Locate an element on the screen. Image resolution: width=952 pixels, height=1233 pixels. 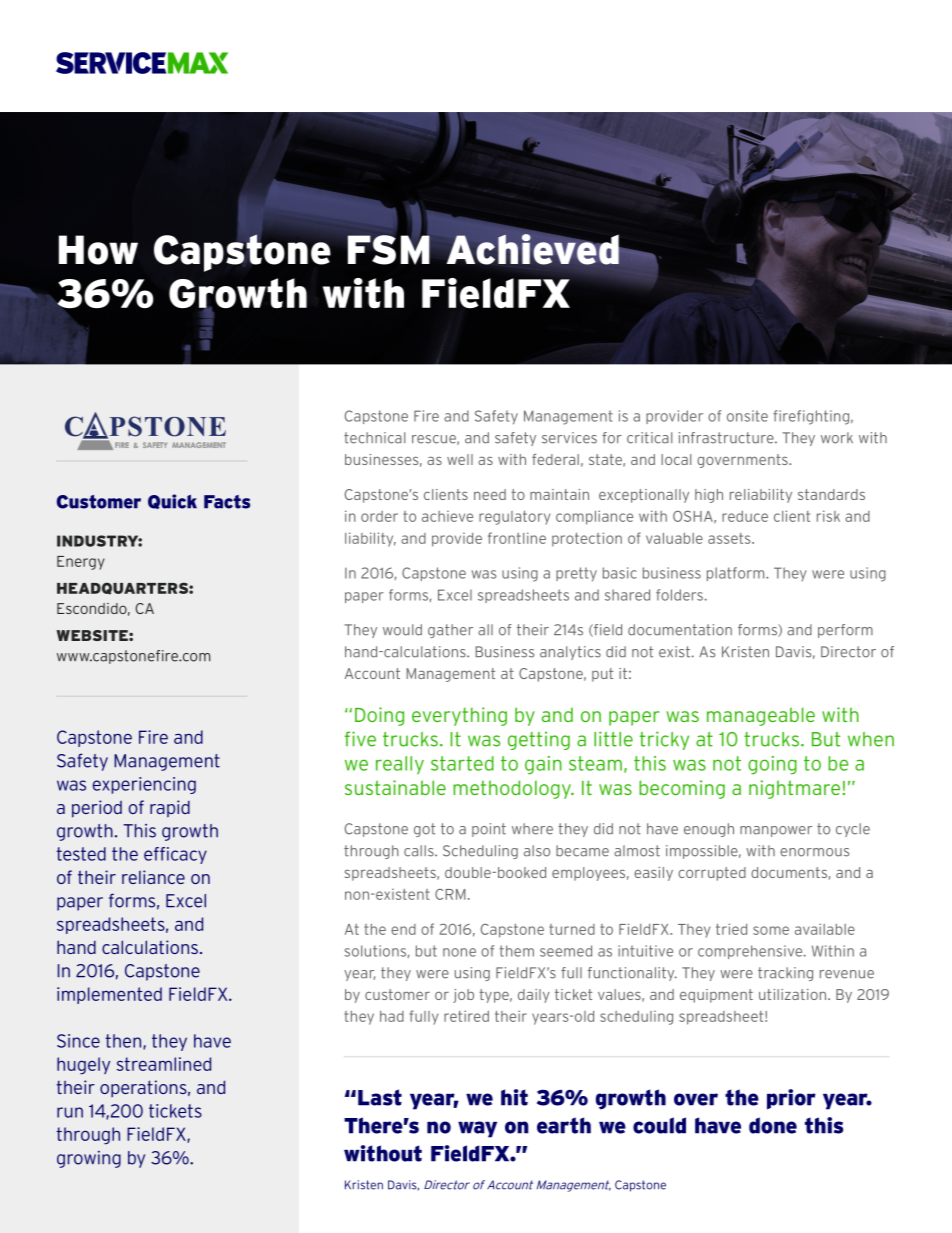
everything is located at coordinates (459, 716).
